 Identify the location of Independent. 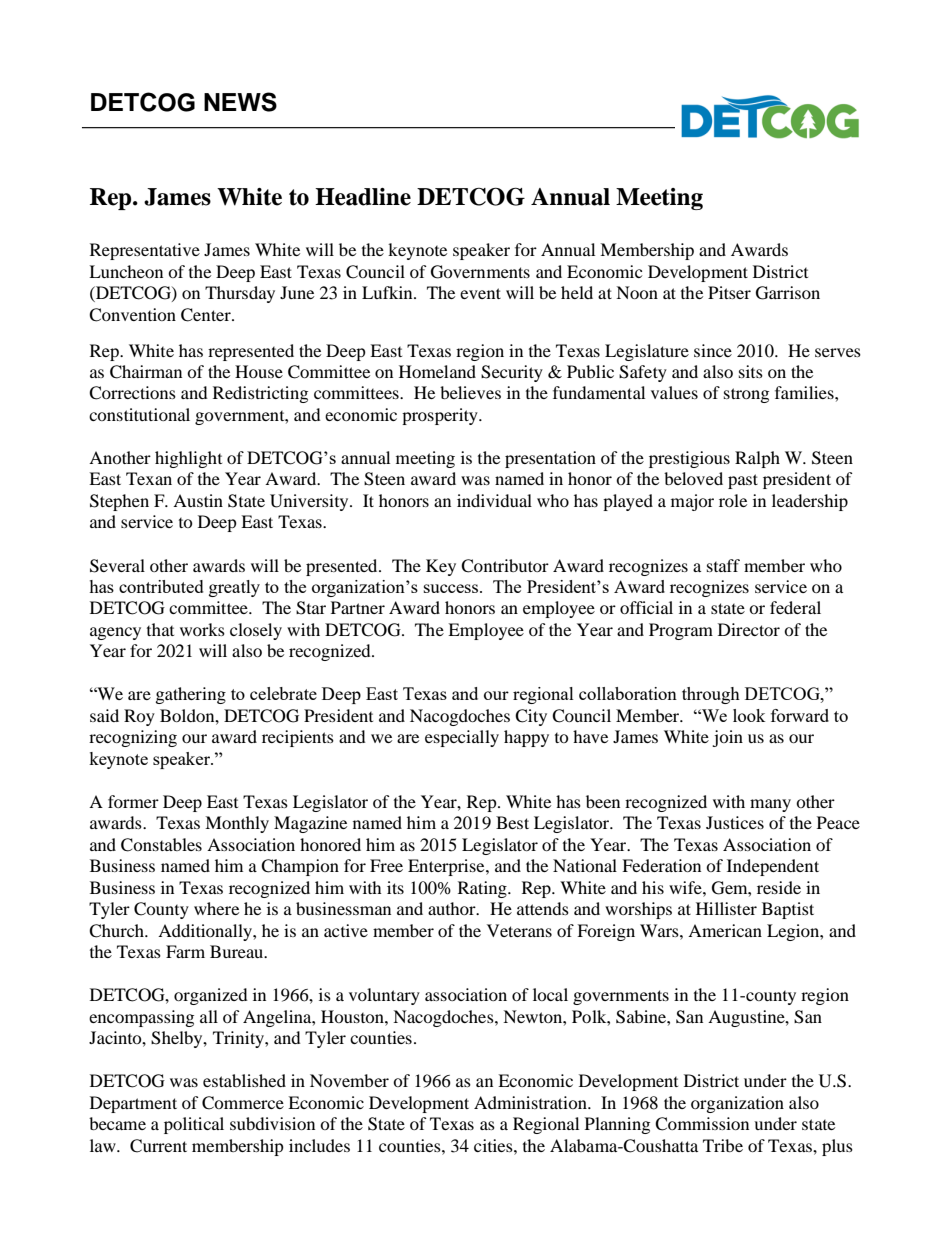
(773, 867).
